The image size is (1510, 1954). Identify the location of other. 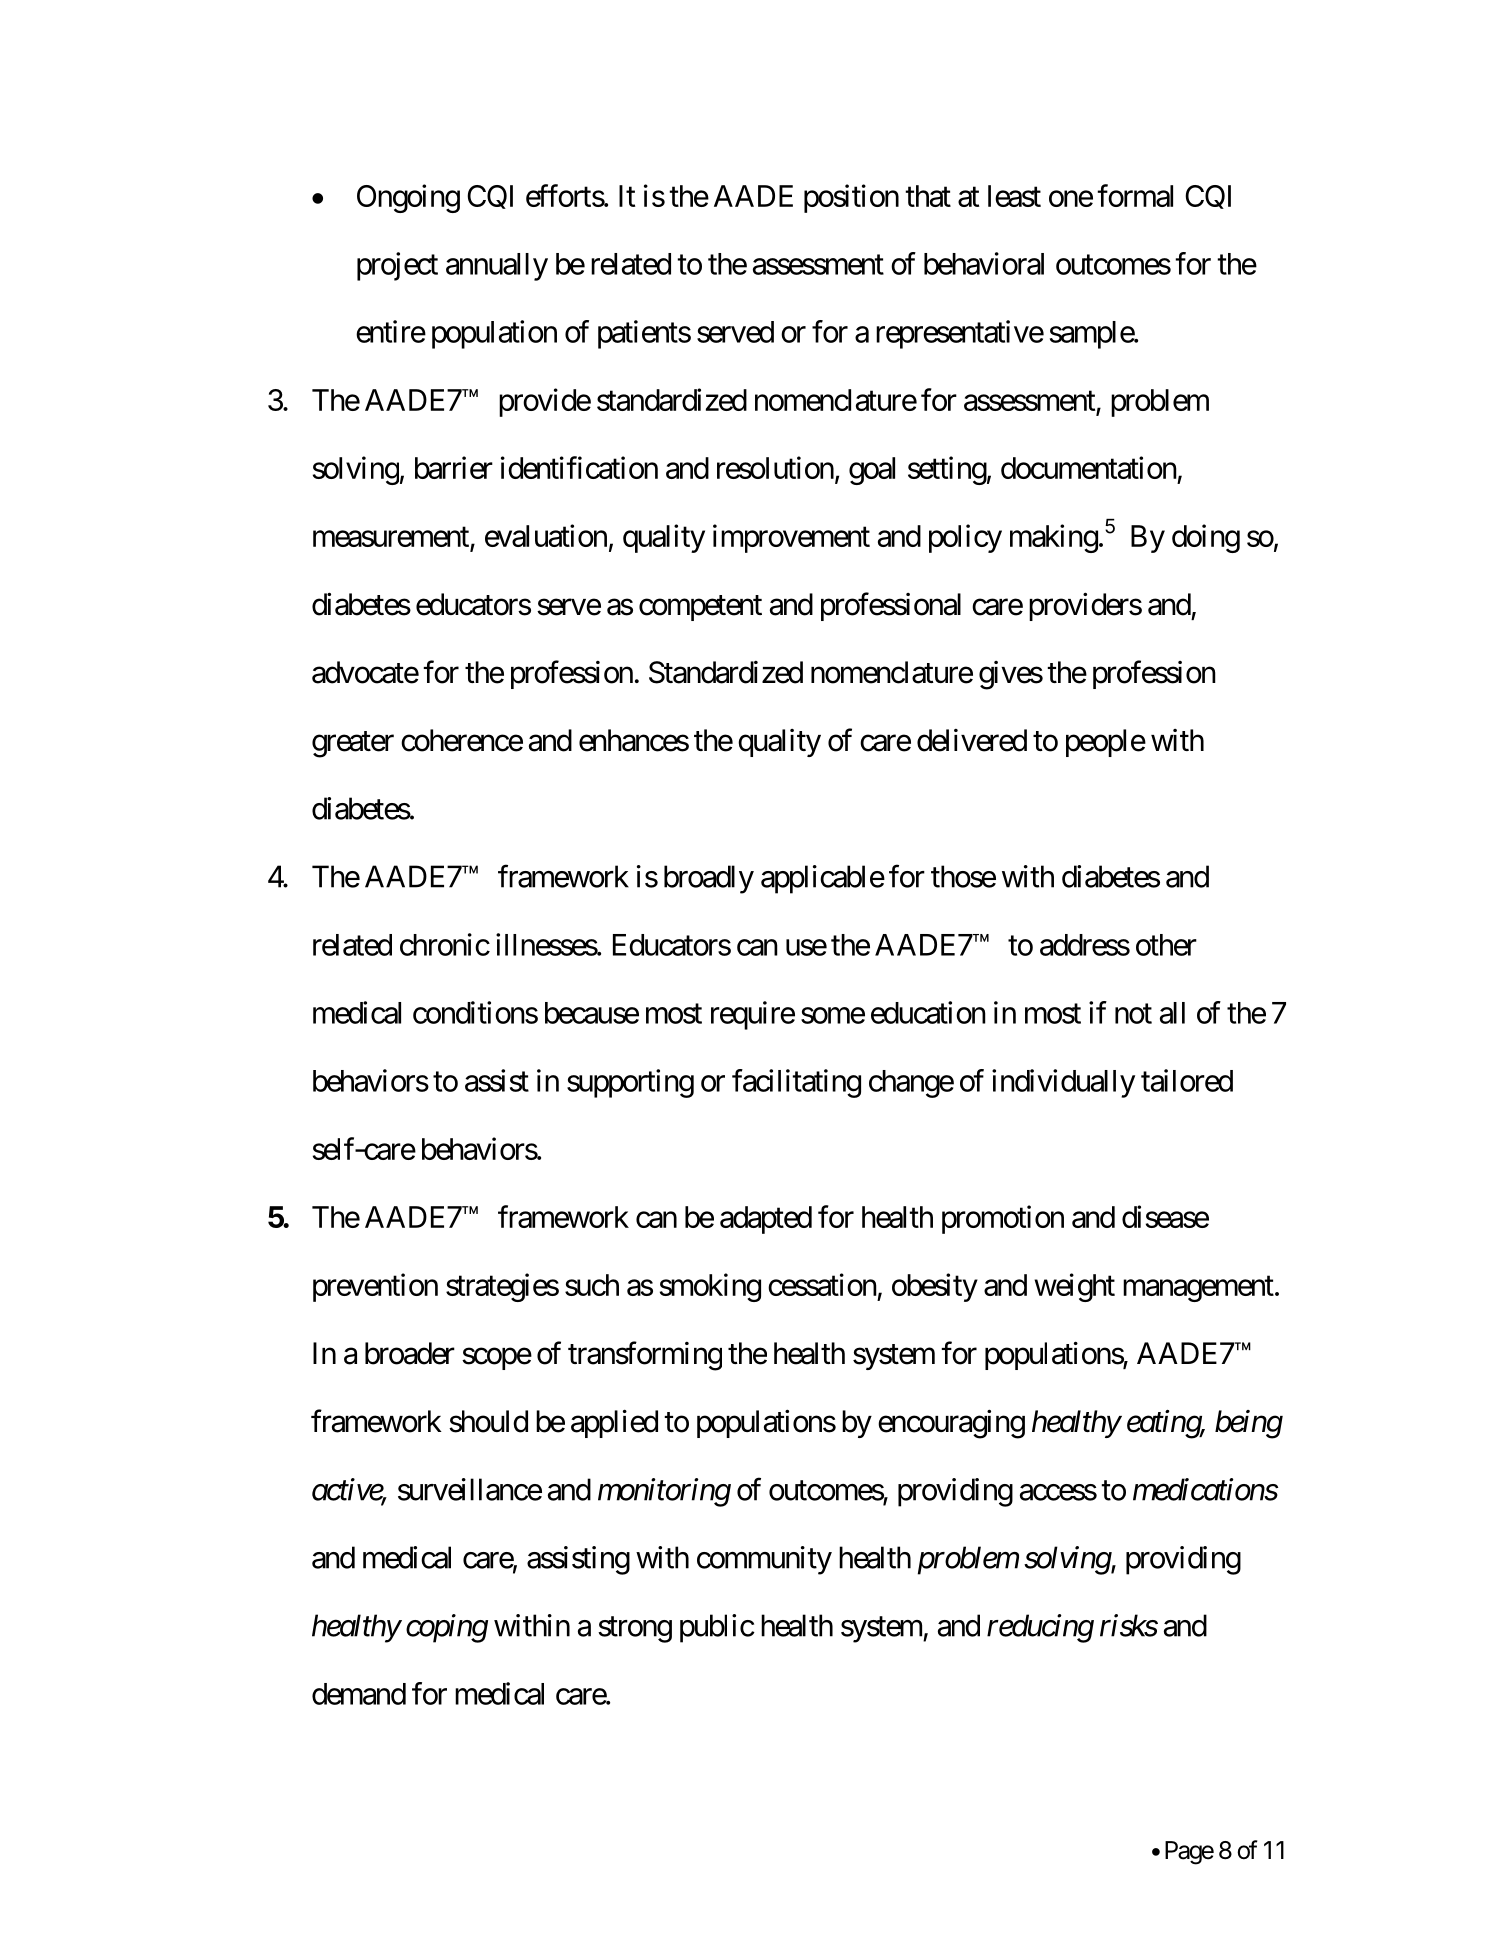
(1166, 945).
